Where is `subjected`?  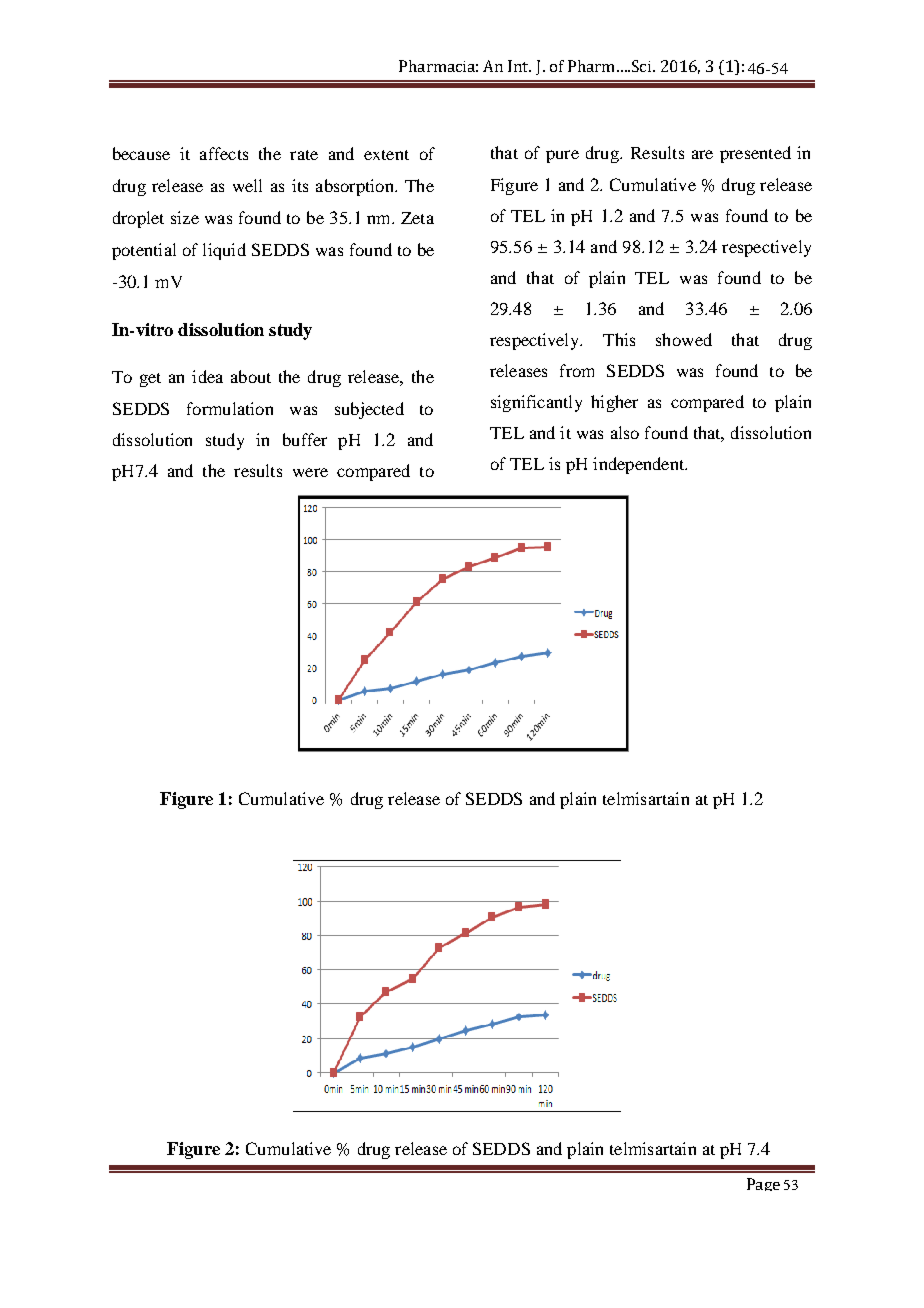
subjected is located at coordinates (369, 410).
